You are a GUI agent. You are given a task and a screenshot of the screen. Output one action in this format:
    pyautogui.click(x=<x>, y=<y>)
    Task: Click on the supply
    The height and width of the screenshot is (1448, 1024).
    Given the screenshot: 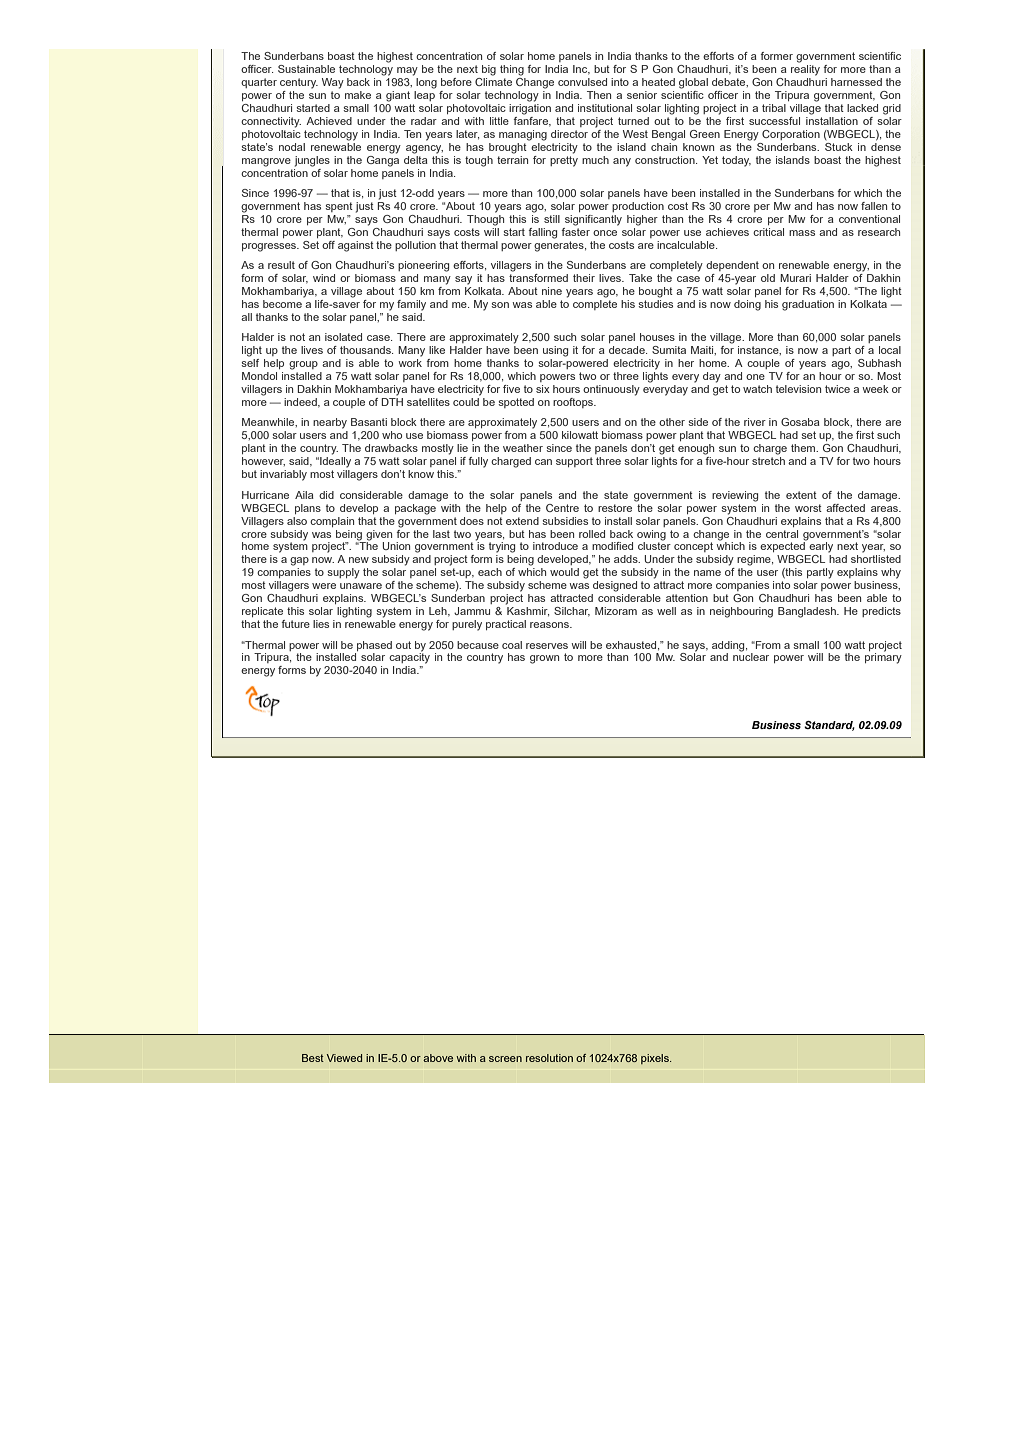 What is the action you would take?
    pyautogui.click(x=343, y=573)
